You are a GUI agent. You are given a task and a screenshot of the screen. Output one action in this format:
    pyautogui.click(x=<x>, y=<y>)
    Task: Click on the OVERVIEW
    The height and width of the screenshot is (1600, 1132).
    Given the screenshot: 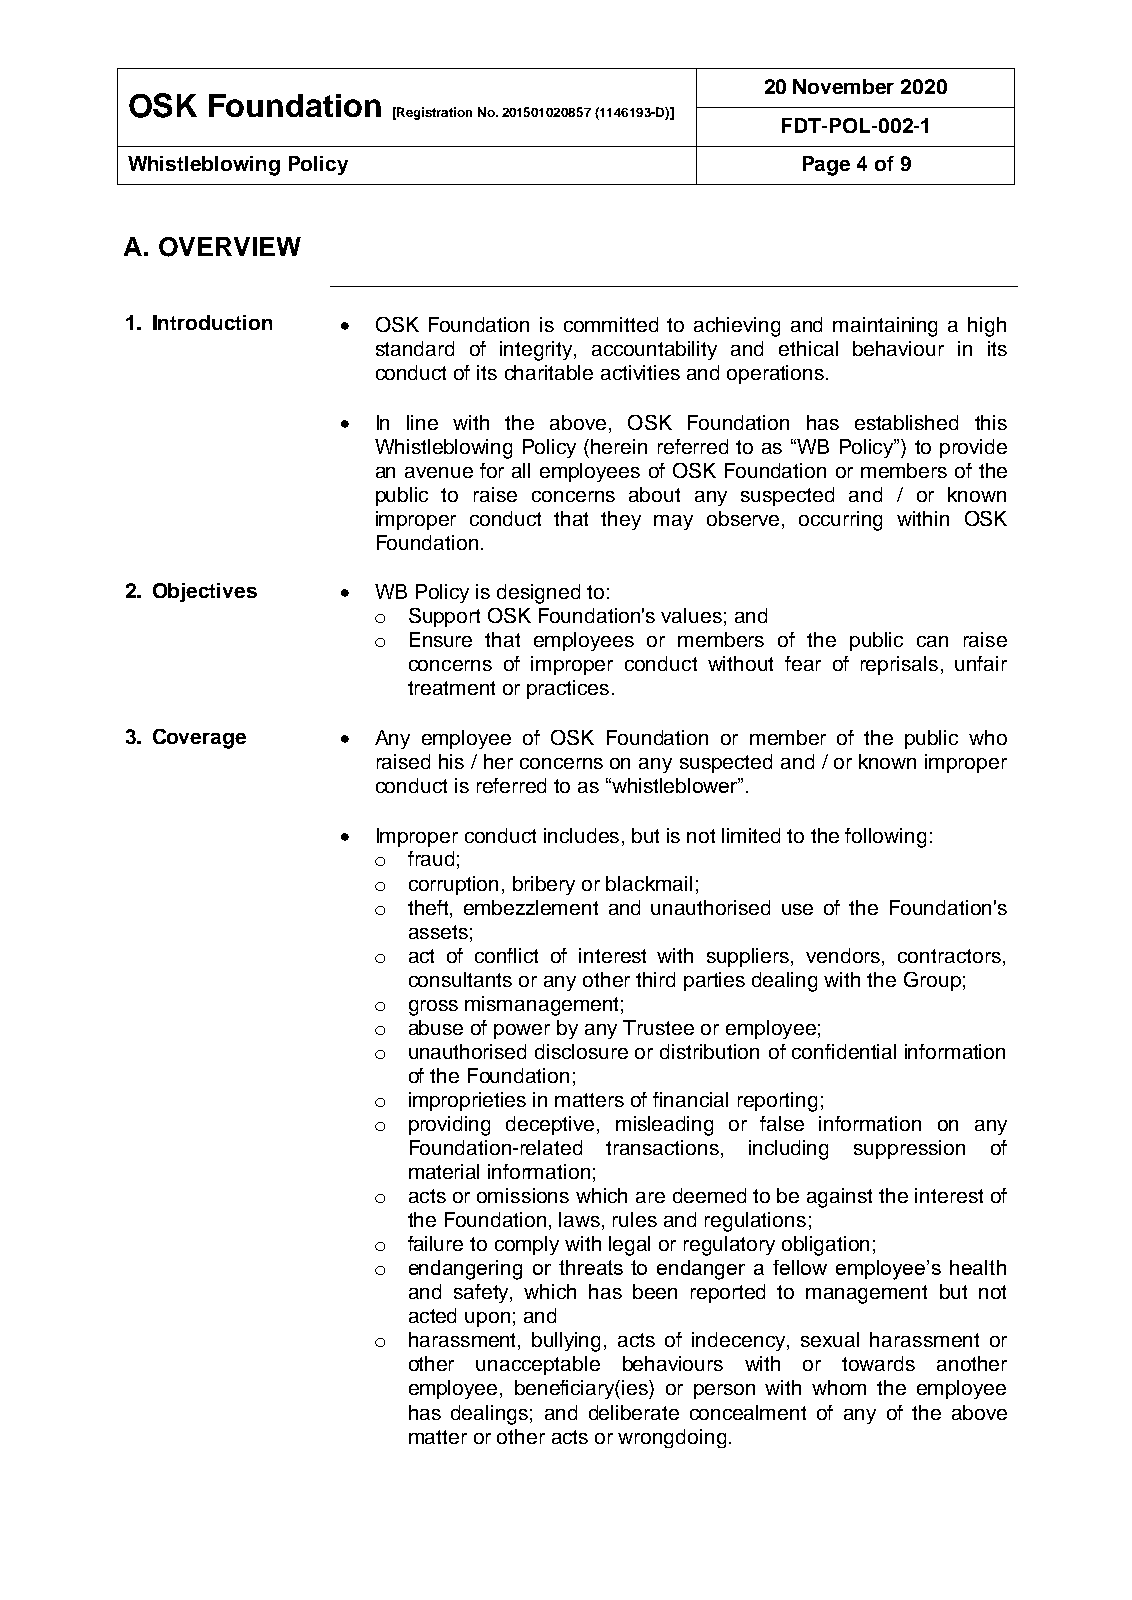 What is the action you would take?
    pyautogui.click(x=230, y=247)
